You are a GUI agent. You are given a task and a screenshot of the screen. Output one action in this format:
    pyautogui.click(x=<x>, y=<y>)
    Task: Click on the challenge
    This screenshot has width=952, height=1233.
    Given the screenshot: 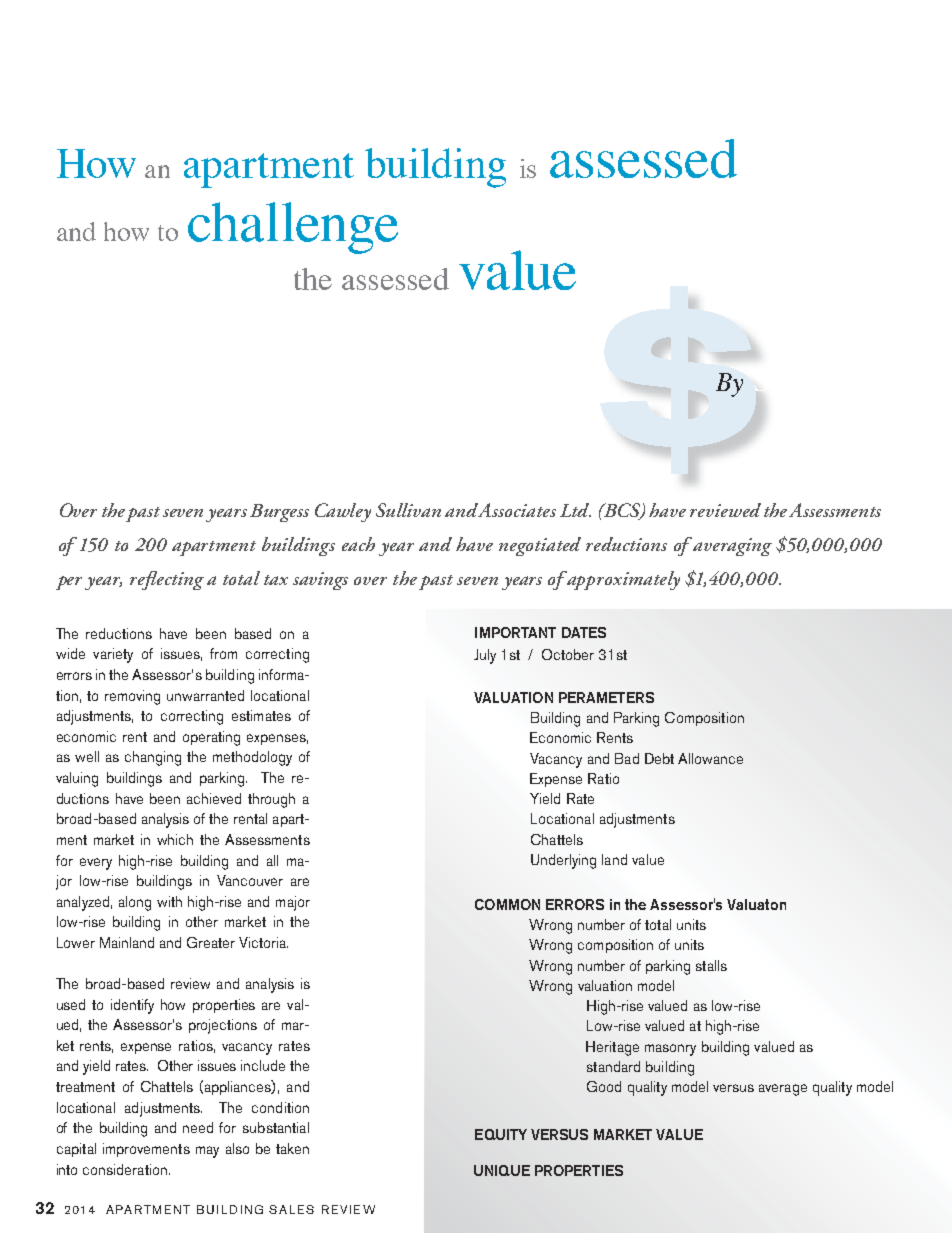 What is the action you would take?
    pyautogui.click(x=293, y=228)
